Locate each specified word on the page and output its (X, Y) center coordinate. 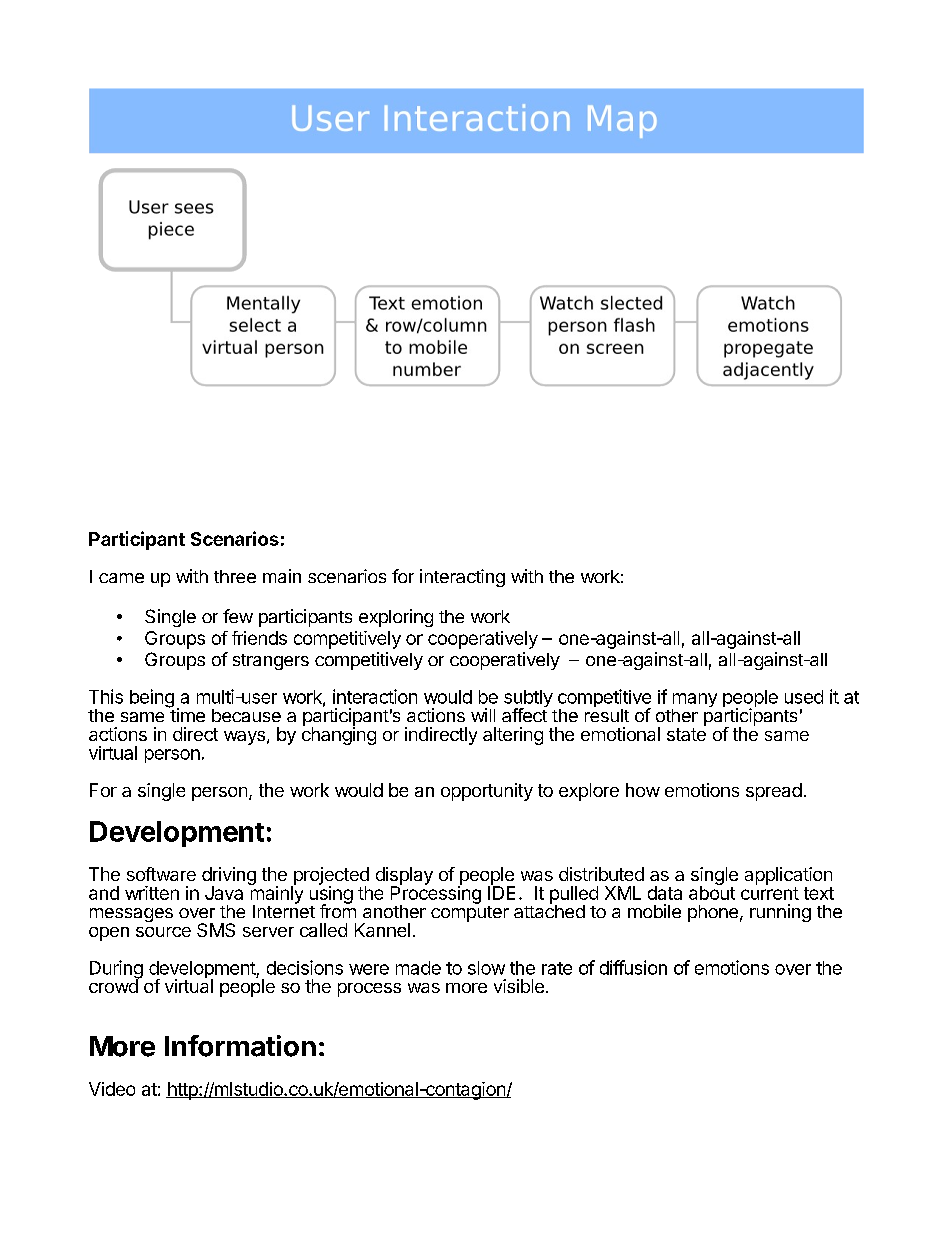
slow (486, 968)
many (694, 701)
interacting (462, 578)
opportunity (487, 792)
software (161, 874)
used (804, 697)
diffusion (633, 967)
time (186, 714)
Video (112, 1089)
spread (774, 792)
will (483, 715)
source (163, 932)
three (235, 576)
